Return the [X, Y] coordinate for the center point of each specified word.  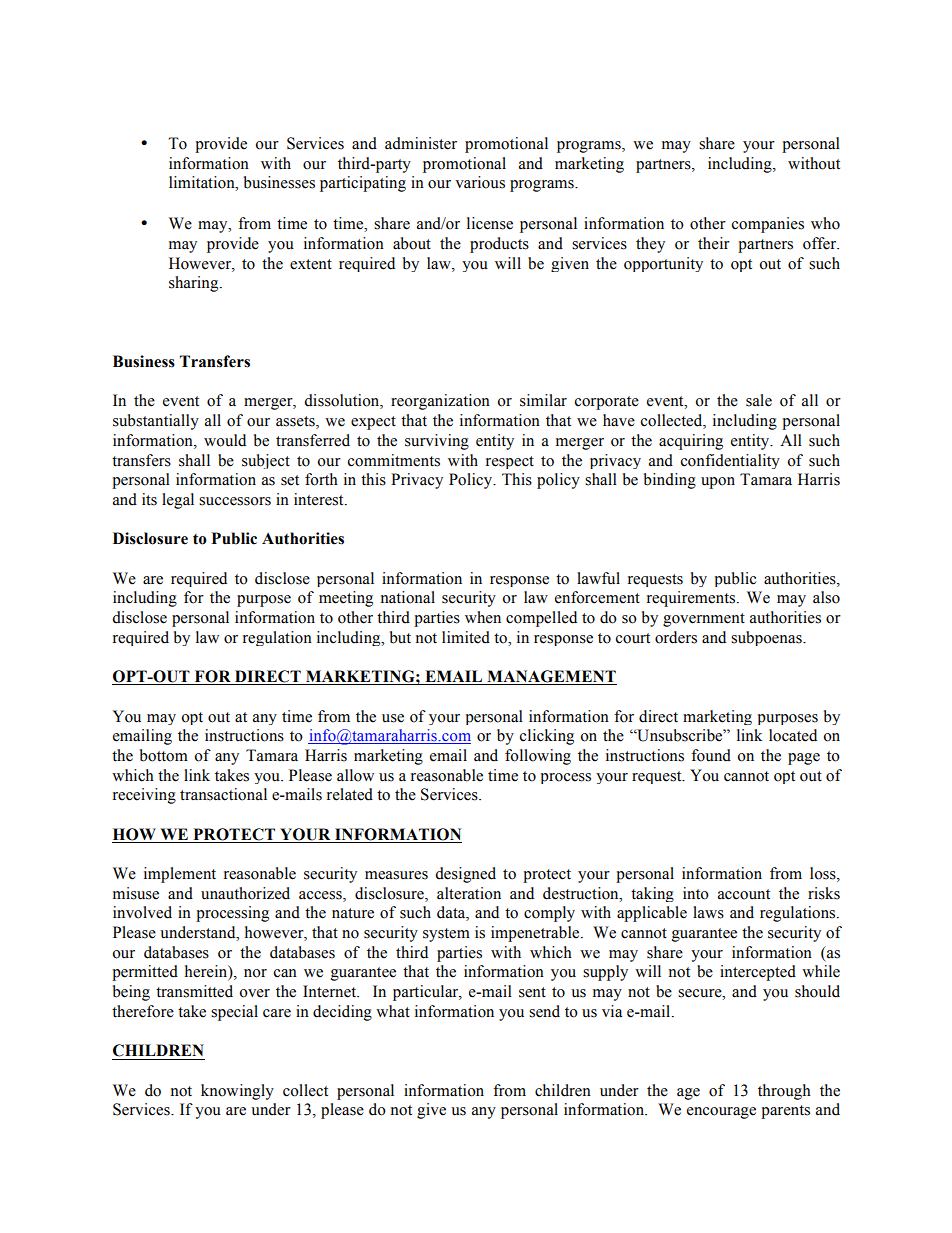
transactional [223, 794]
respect [510, 462]
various [480, 182]
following [538, 757]
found [711, 755]
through [784, 1092]
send [544, 1011]
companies [768, 225]
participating [363, 184]
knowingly [237, 1092]
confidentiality [730, 461]
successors [235, 501]
